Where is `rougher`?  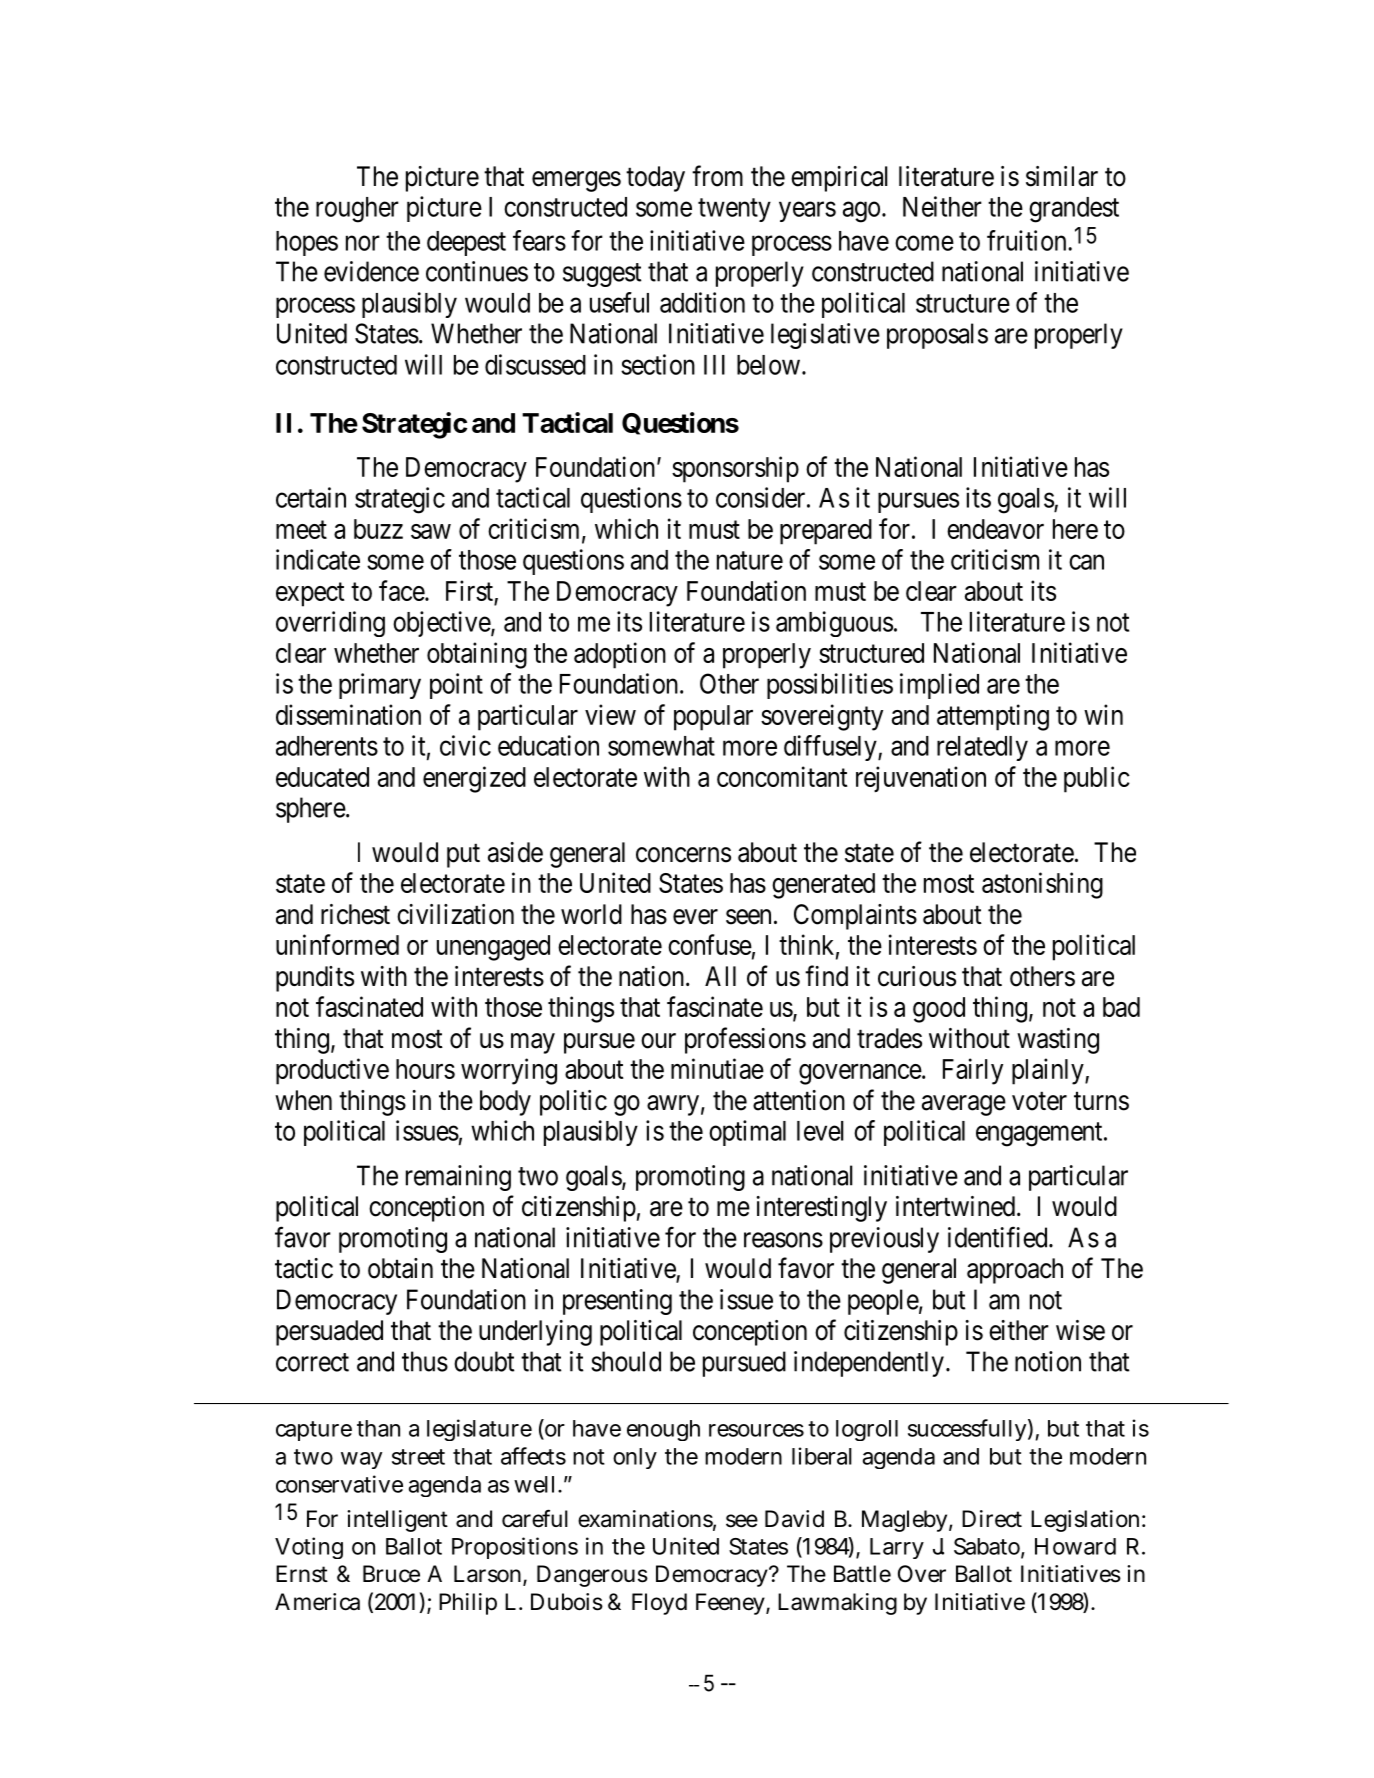
rougher is located at coordinates (357, 210).
